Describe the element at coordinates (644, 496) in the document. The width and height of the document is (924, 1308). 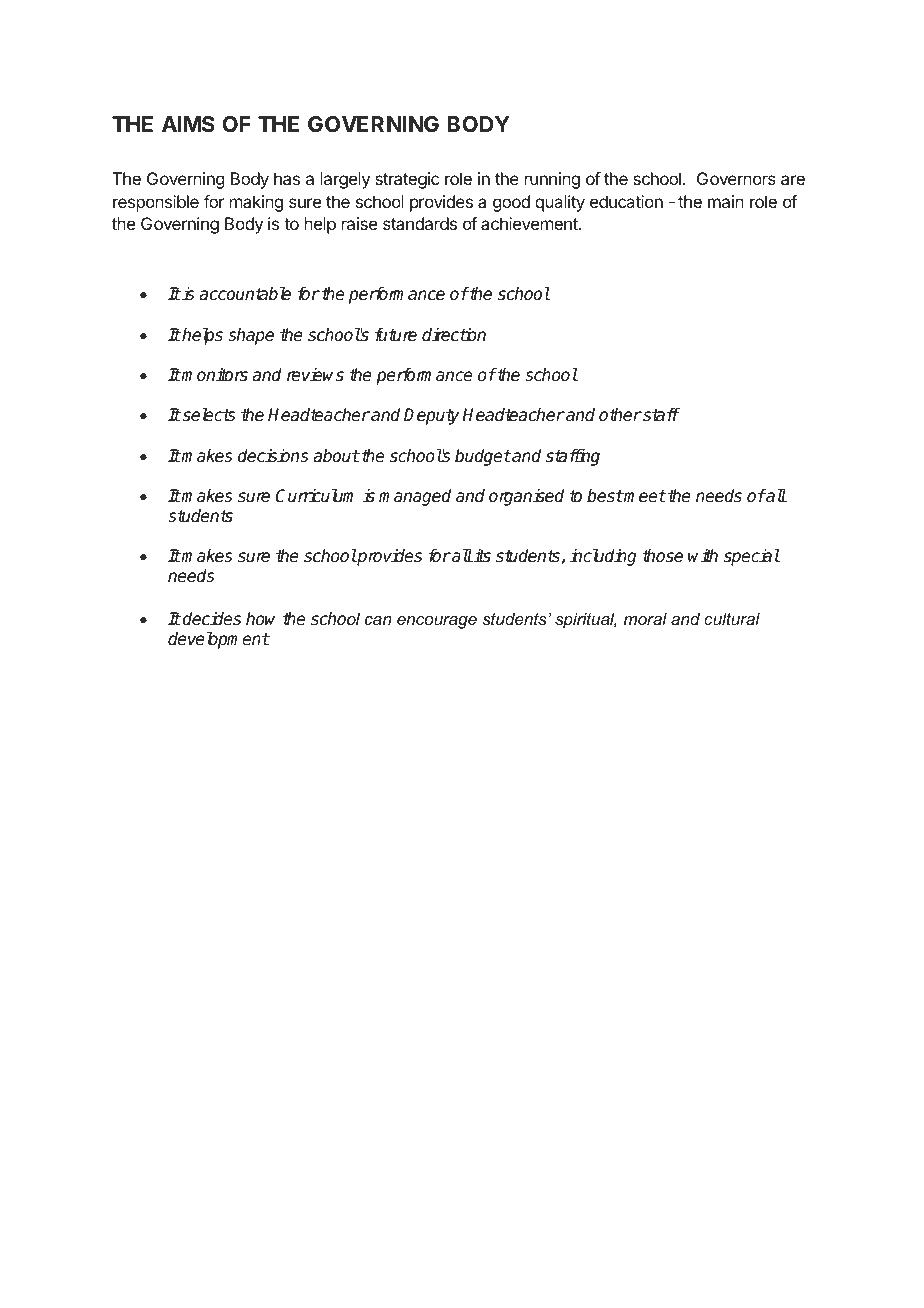
I see `meet` at that location.
